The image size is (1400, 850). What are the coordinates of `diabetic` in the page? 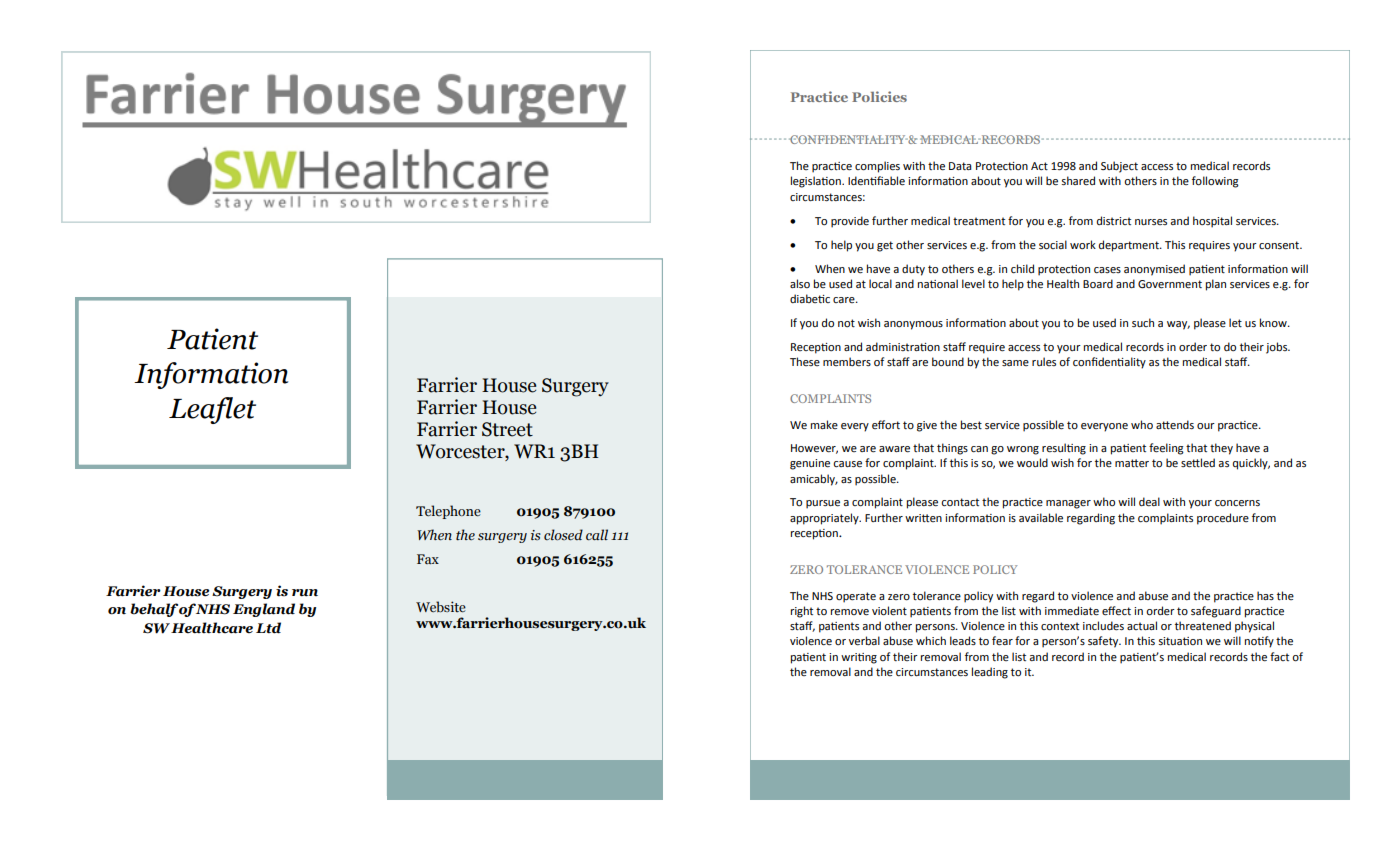 It's located at (810, 298).
